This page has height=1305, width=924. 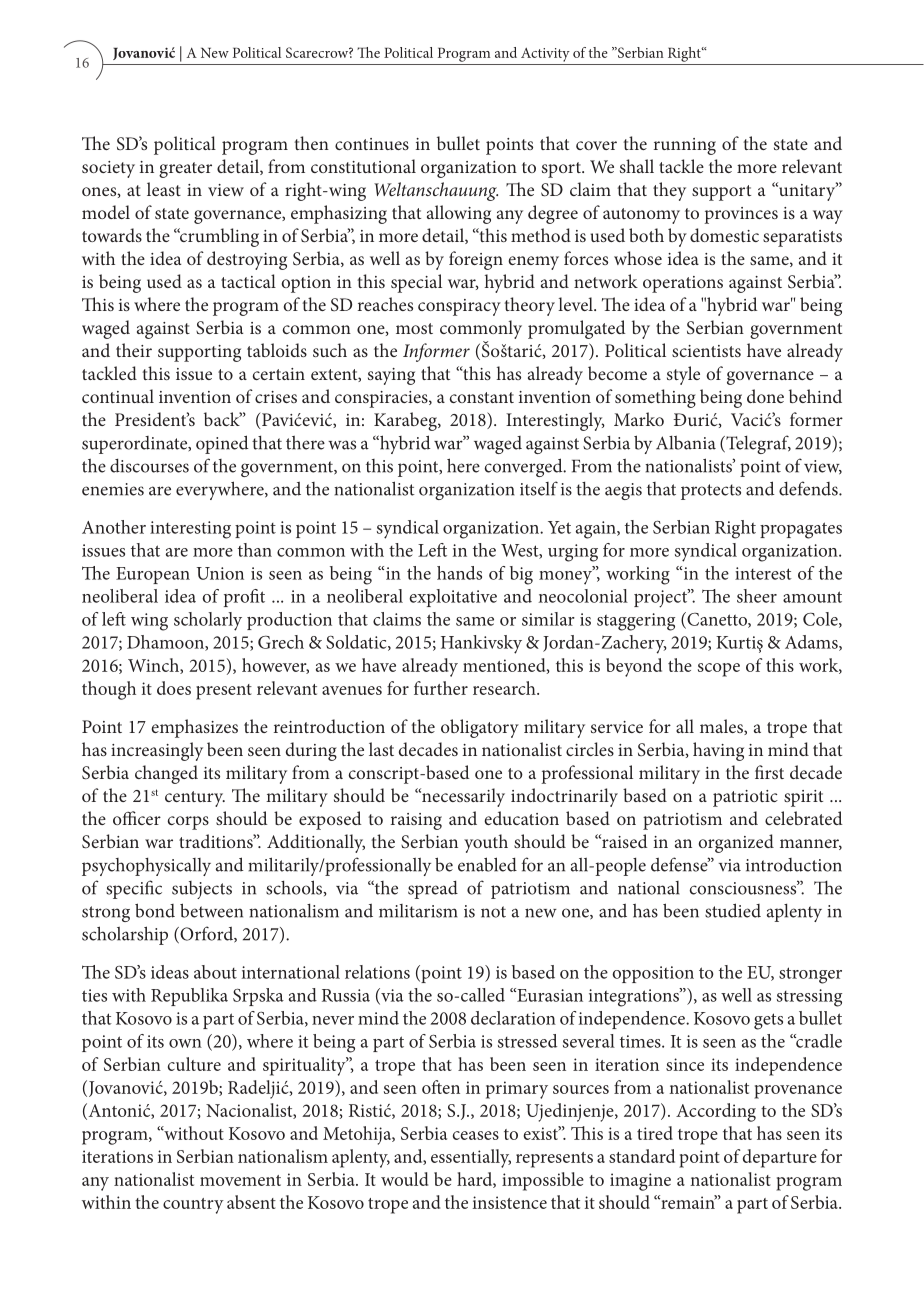 What do you see at coordinates (193, 1206) in the page?
I see `country` at bounding box center [193, 1206].
